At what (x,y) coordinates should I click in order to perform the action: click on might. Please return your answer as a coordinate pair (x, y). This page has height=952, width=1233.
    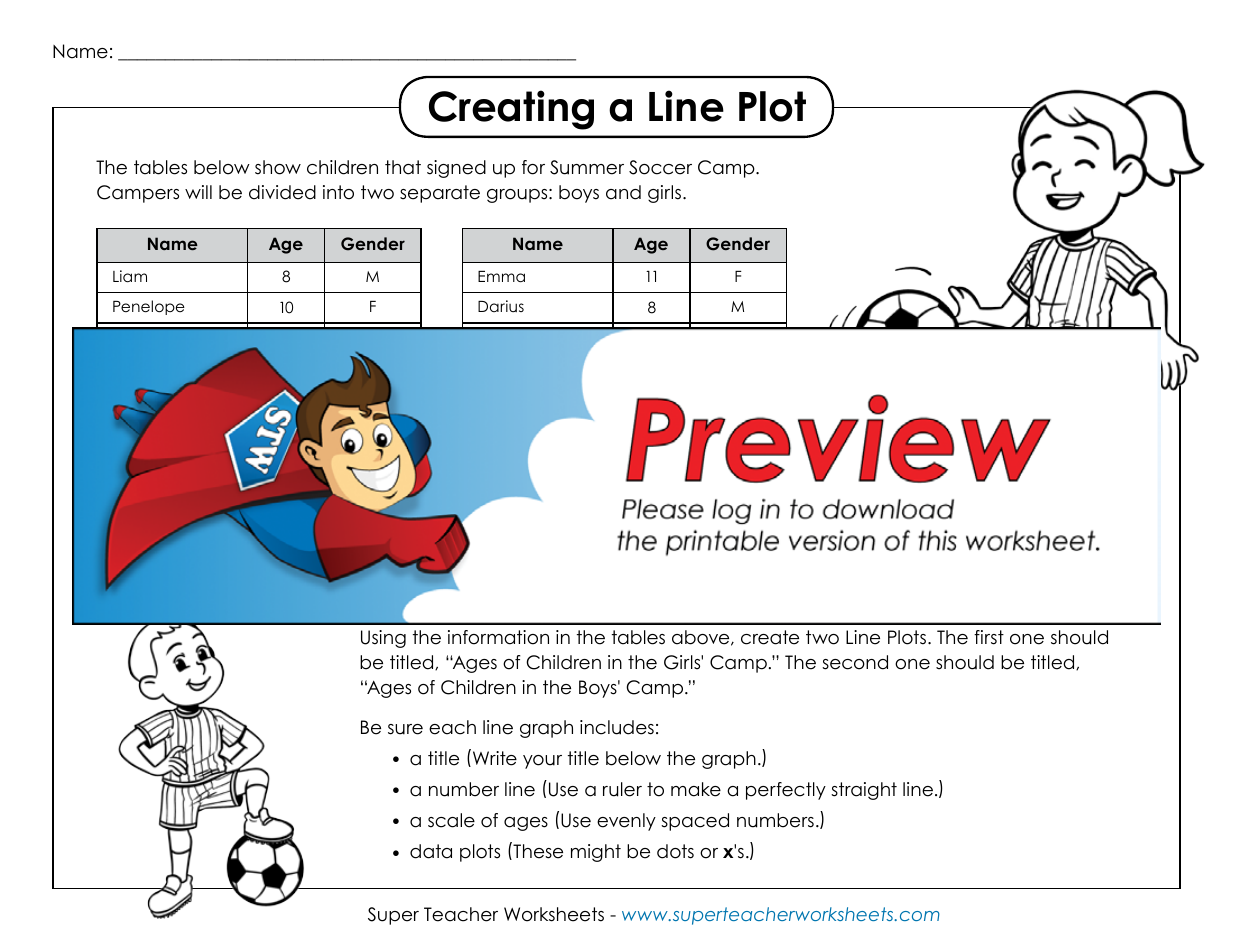
    Looking at the image, I should click on (596, 853).
